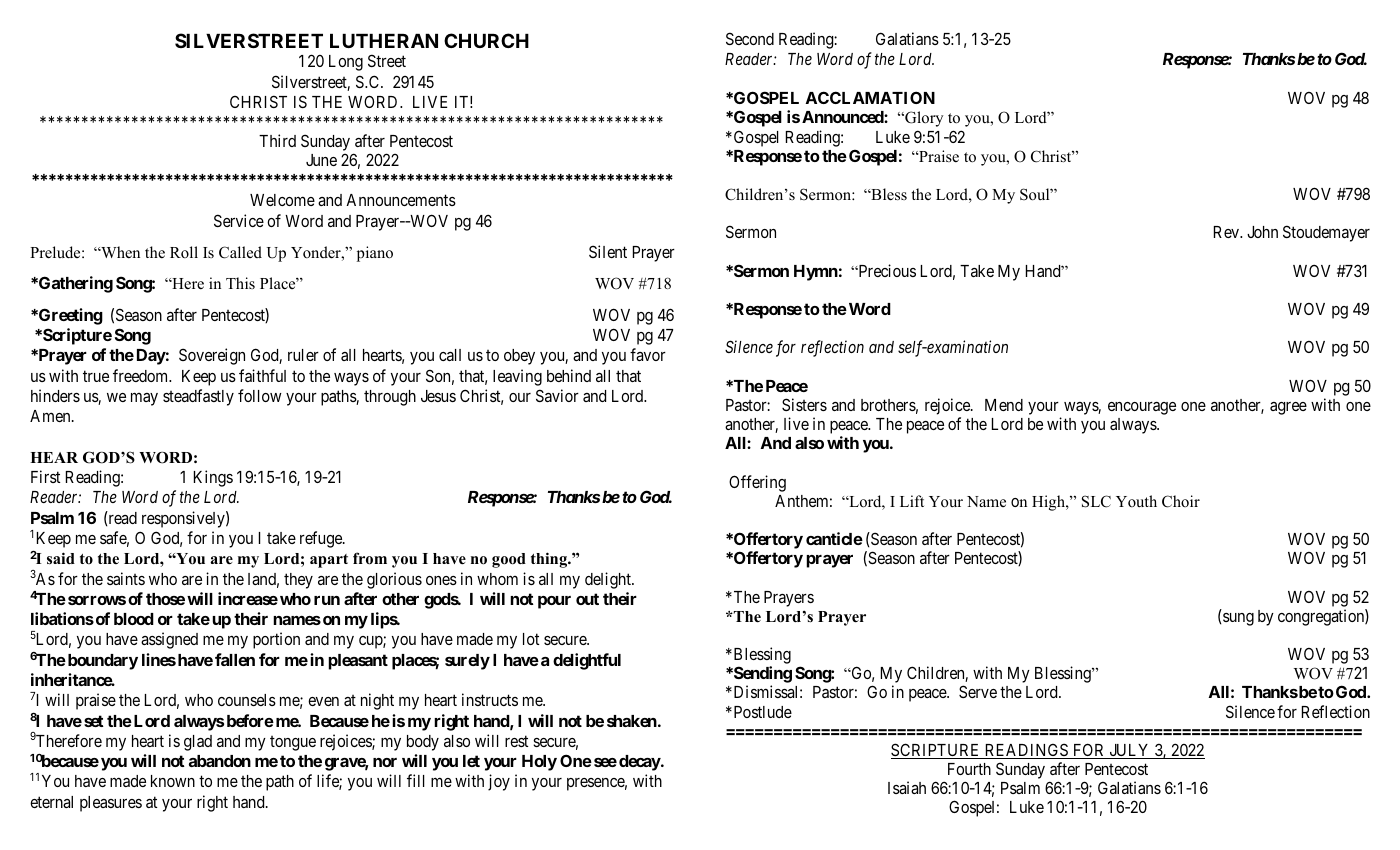 This screenshot has width=1400, height=850. Describe the element at coordinates (1228, 232) in the screenshot. I see `Rev` at that location.
